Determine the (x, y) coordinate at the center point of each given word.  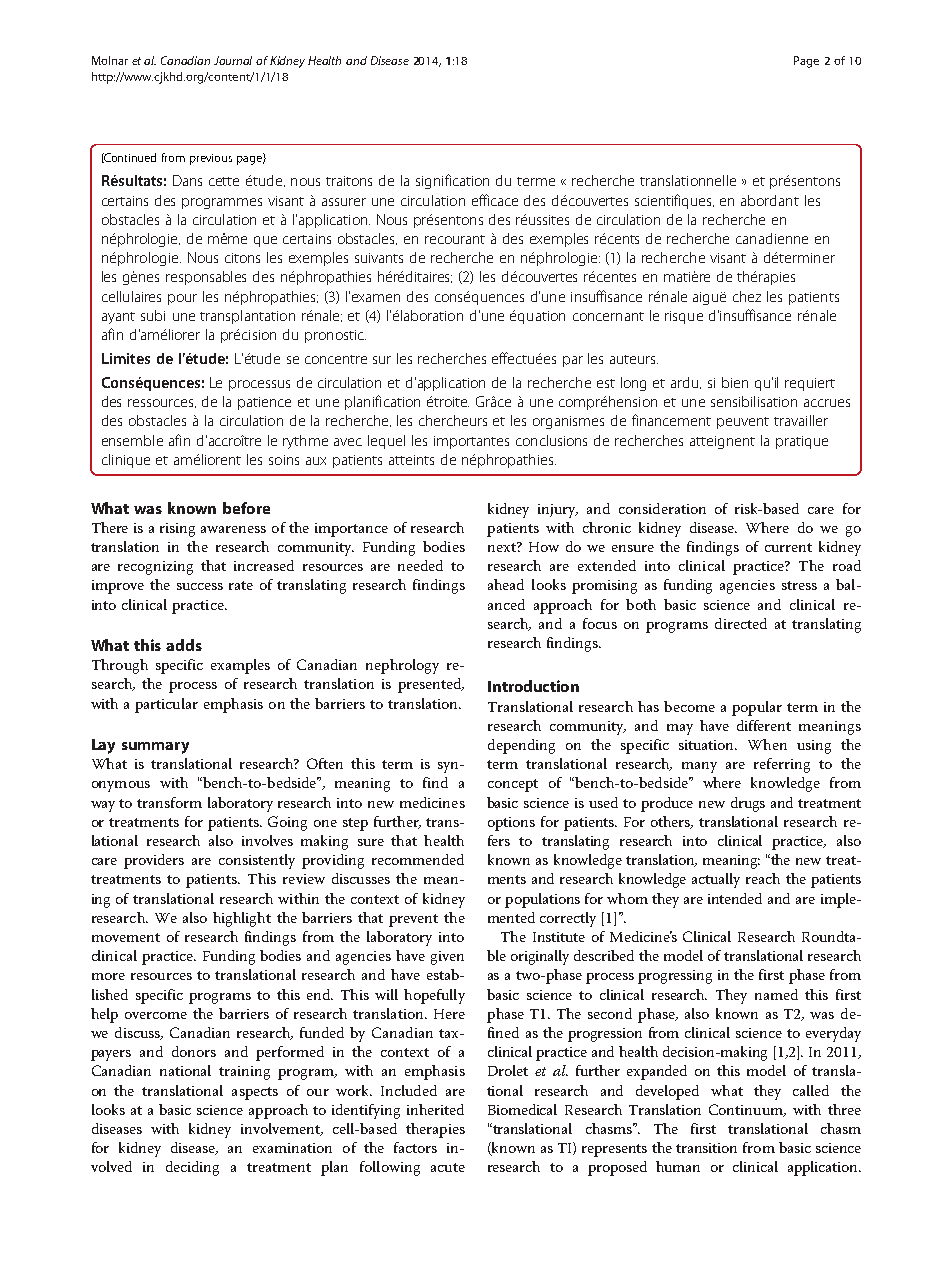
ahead (506, 584)
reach (763, 878)
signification (452, 181)
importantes (471, 442)
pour (182, 299)
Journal (233, 60)
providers (154, 861)
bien (735, 382)
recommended (418, 859)
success (200, 586)
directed (741, 623)
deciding (192, 1168)
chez (747, 296)
